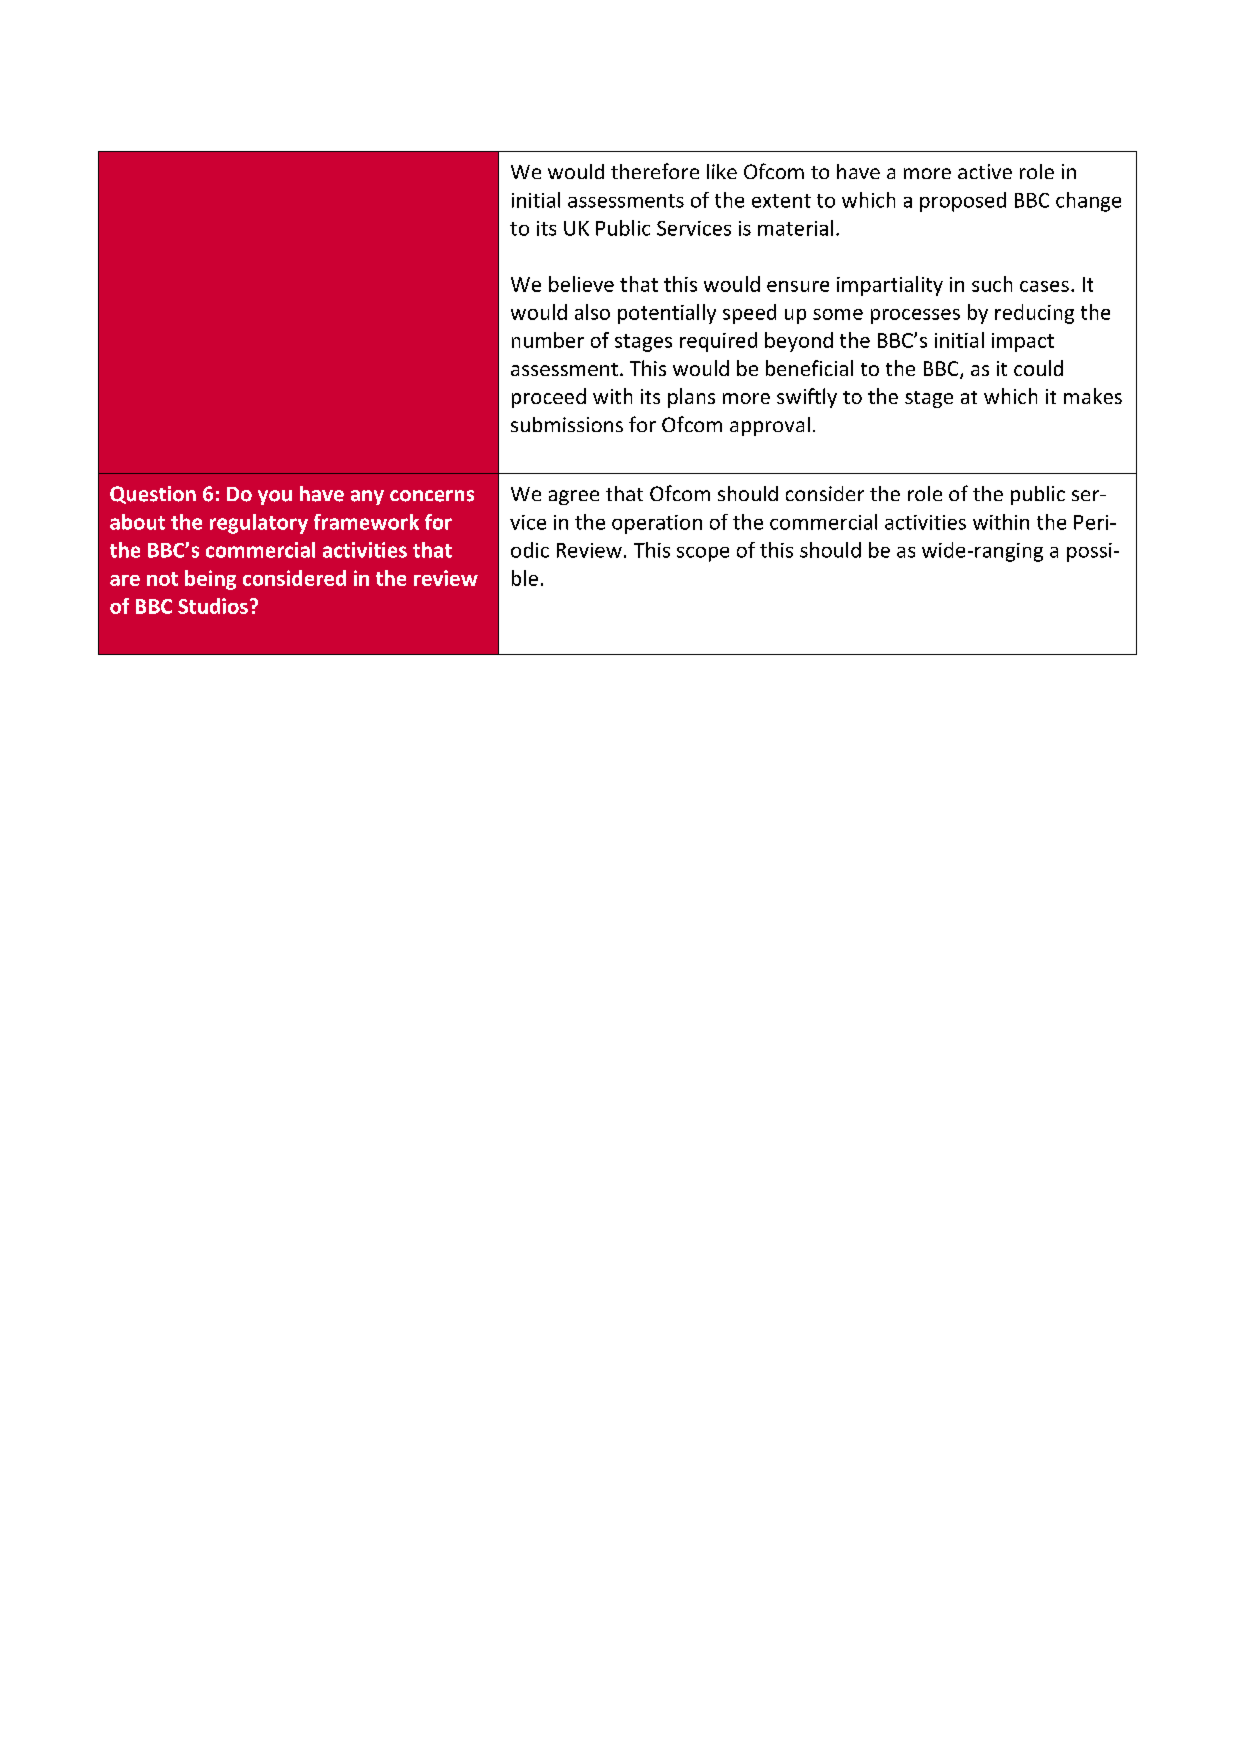 The width and height of the page is (1246, 1762). What do you see at coordinates (655, 171) in the page?
I see `therefore` at bounding box center [655, 171].
